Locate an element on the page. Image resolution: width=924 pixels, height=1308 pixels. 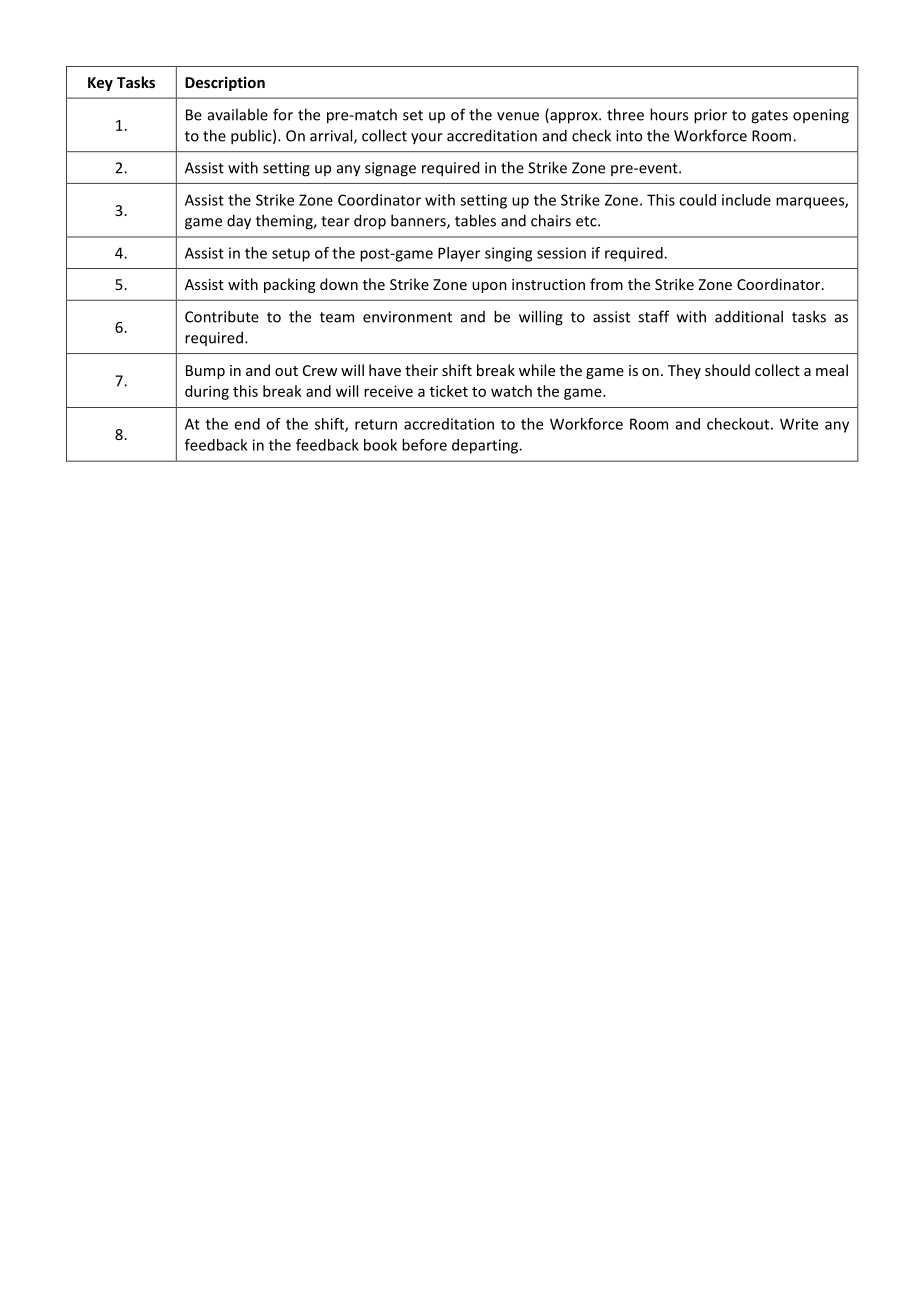
departing is located at coordinates (486, 446).
